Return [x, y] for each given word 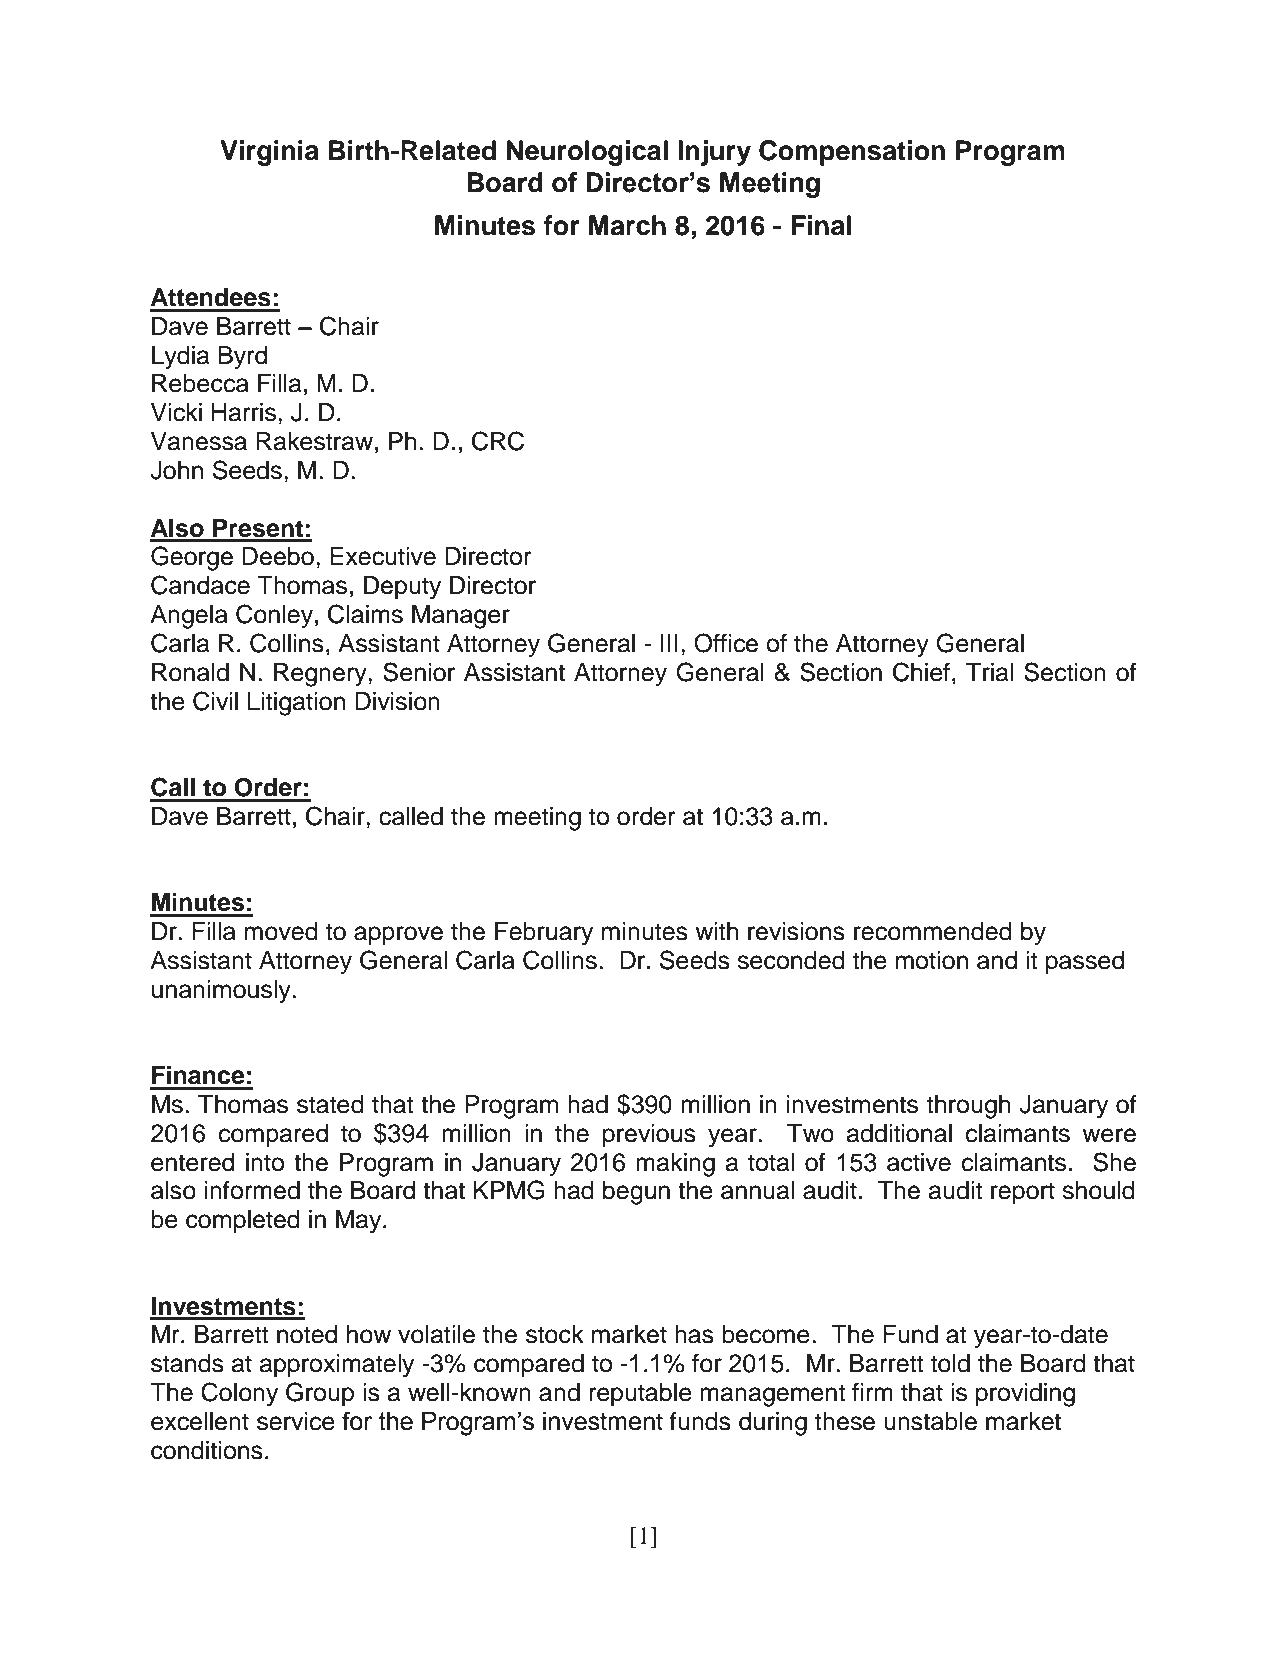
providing [1025, 1395]
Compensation [852, 153]
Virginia [269, 153]
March [627, 225]
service [296, 1421]
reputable [640, 1395]
